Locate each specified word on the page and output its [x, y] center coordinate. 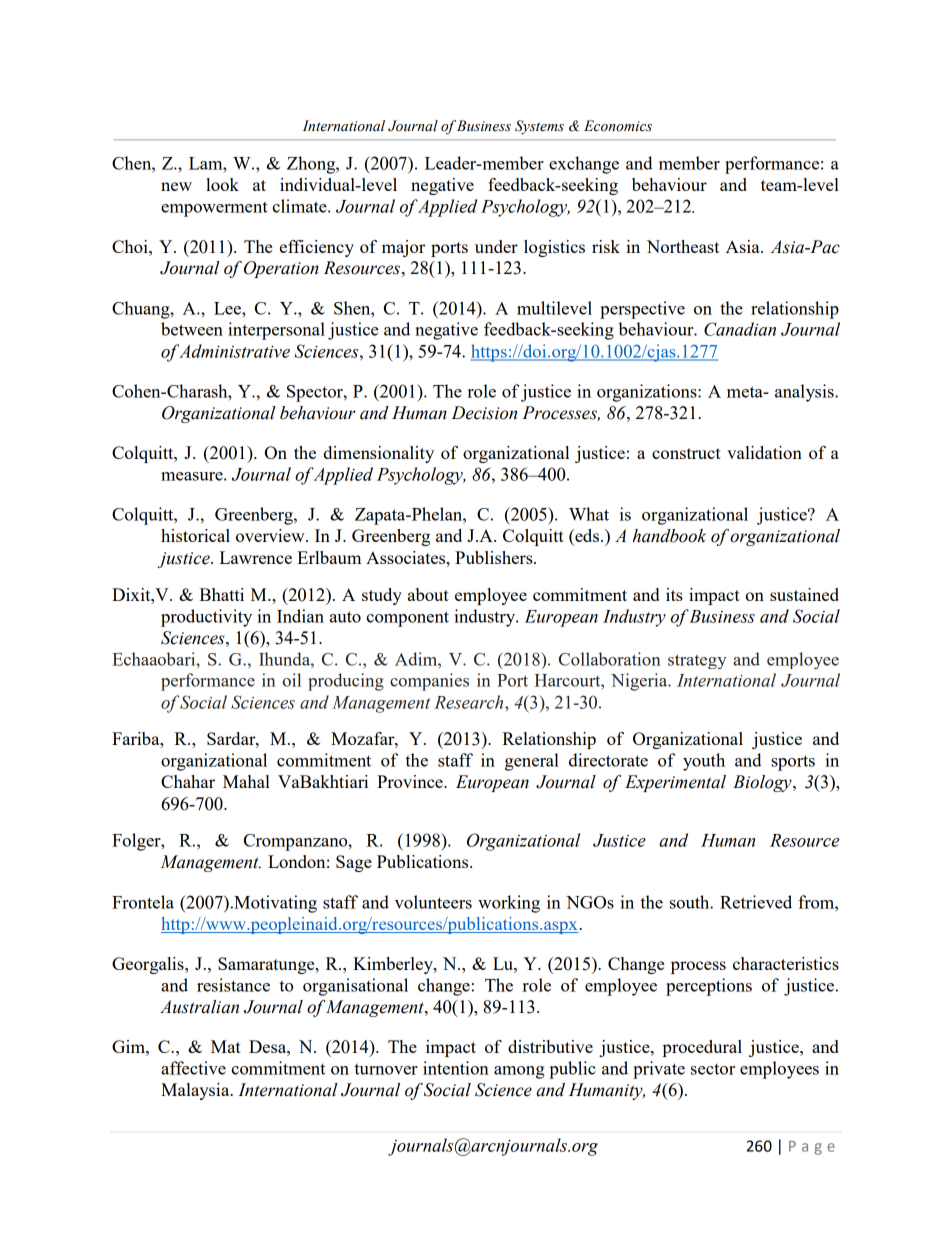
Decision [484, 413]
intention [456, 1068]
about [428, 594]
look [222, 184]
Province [411, 781]
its [674, 594]
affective [193, 1068]
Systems [539, 127]
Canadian [740, 329]
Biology [763, 783]
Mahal [246, 781]
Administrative [234, 351]
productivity [206, 618]
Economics [618, 126]
